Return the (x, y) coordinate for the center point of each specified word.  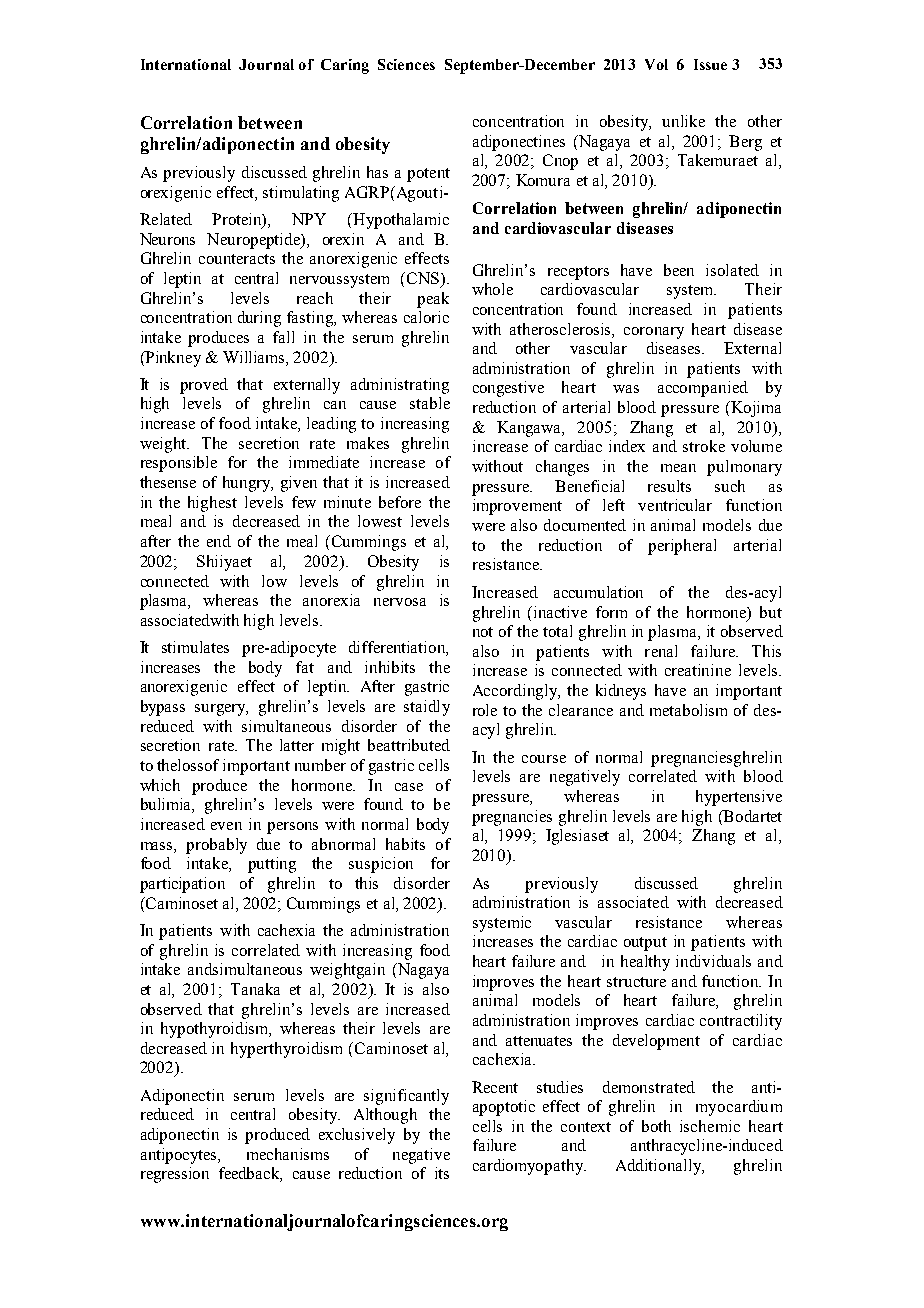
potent (428, 175)
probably (216, 846)
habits (405, 844)
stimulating (301, 194)
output (645, 944)
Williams (255, 357)
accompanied (703, 389)
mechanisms (288, 1154)
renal (661, 651)
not (483, 632)
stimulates (195, 647)
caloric (426, 317)
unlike (683, 121)
